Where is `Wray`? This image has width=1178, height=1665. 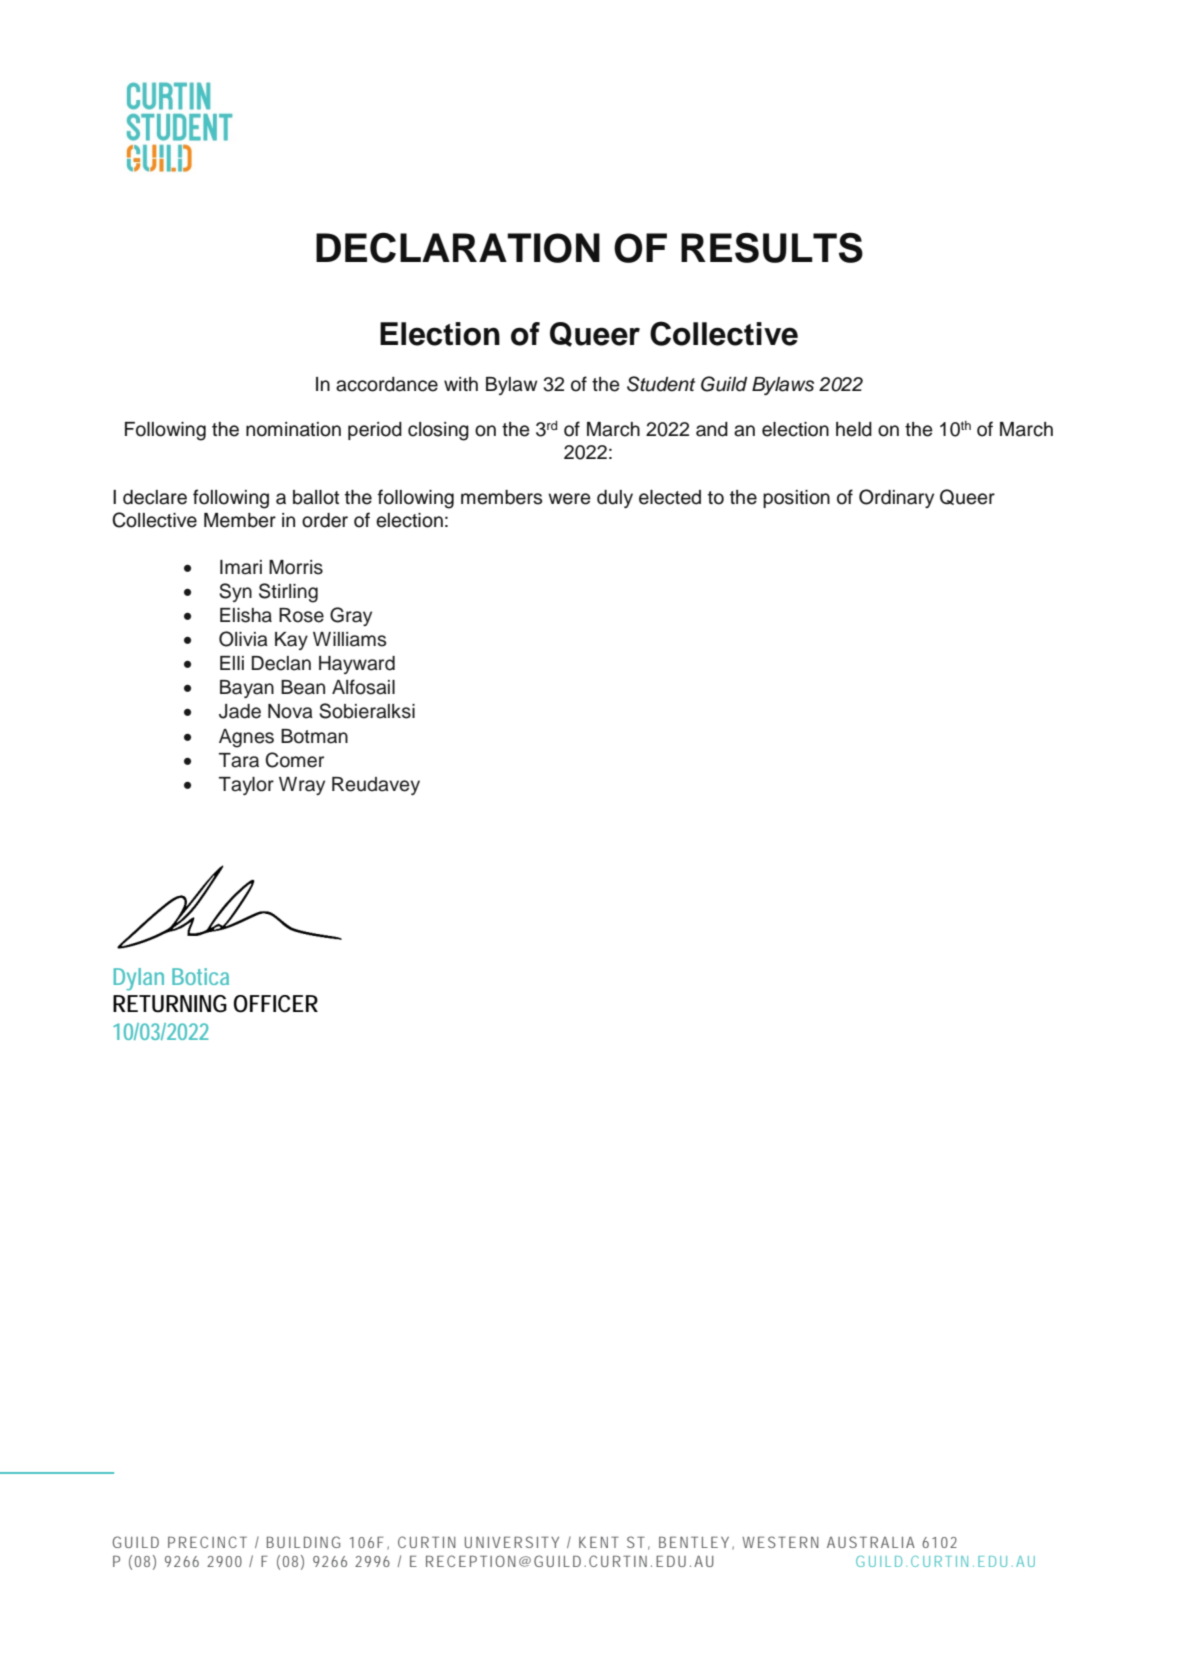
Wray is located at coordinates (302, 786).
